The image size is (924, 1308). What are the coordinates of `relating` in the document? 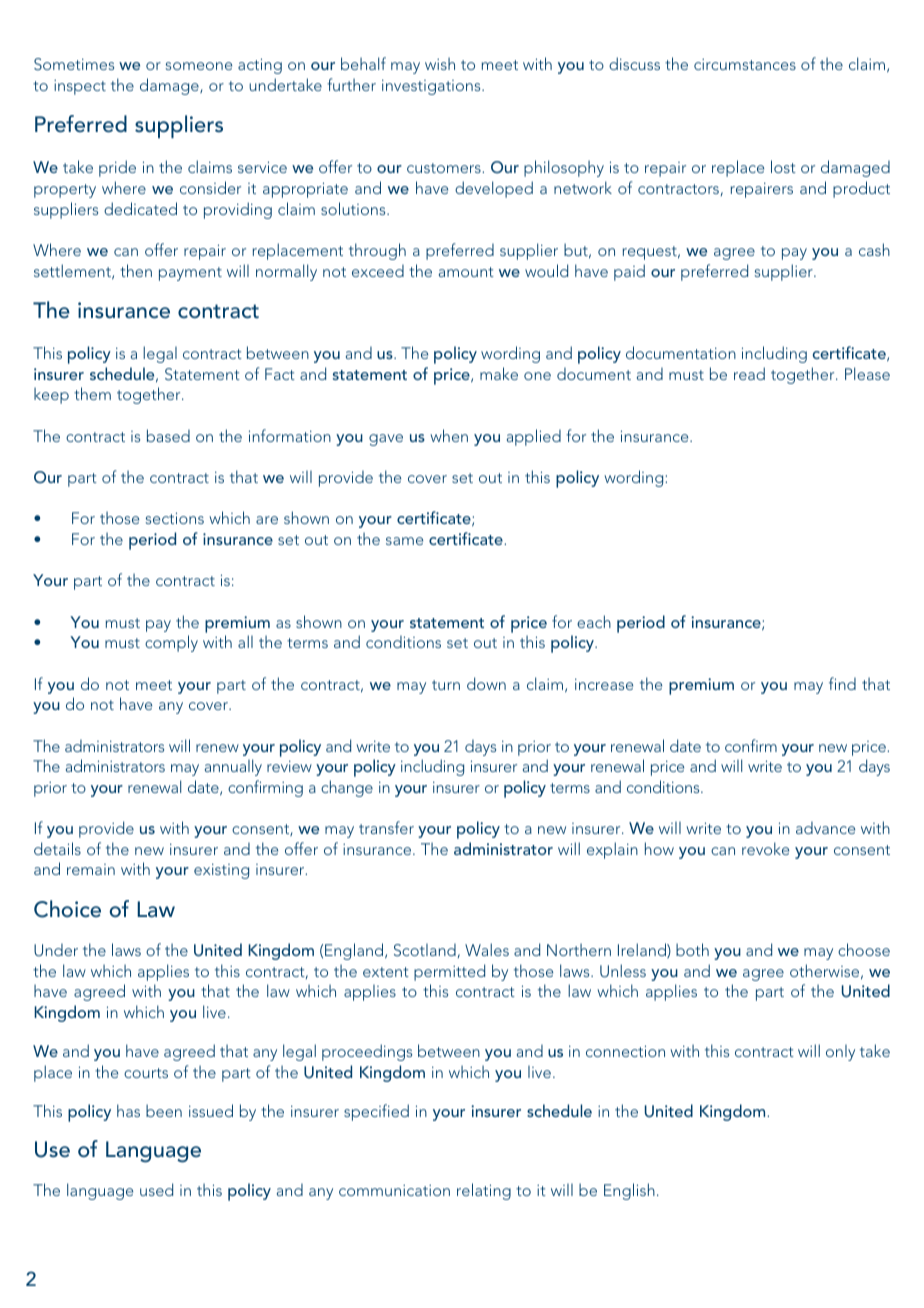 It's located at (484, 1191).
